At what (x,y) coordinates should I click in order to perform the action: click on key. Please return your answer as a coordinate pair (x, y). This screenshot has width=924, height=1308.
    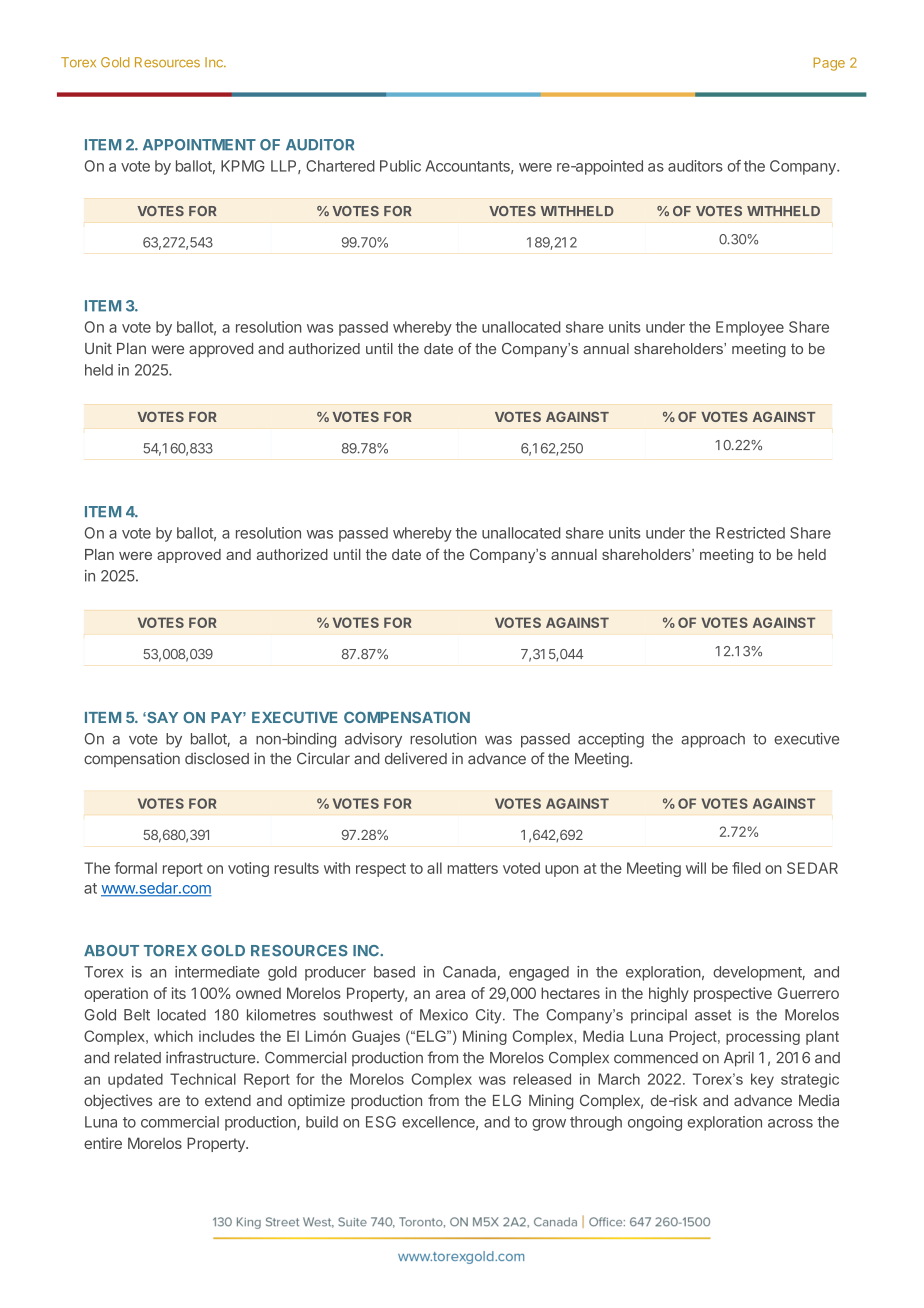
    Looking at the image, I should click on (762, 1080).
